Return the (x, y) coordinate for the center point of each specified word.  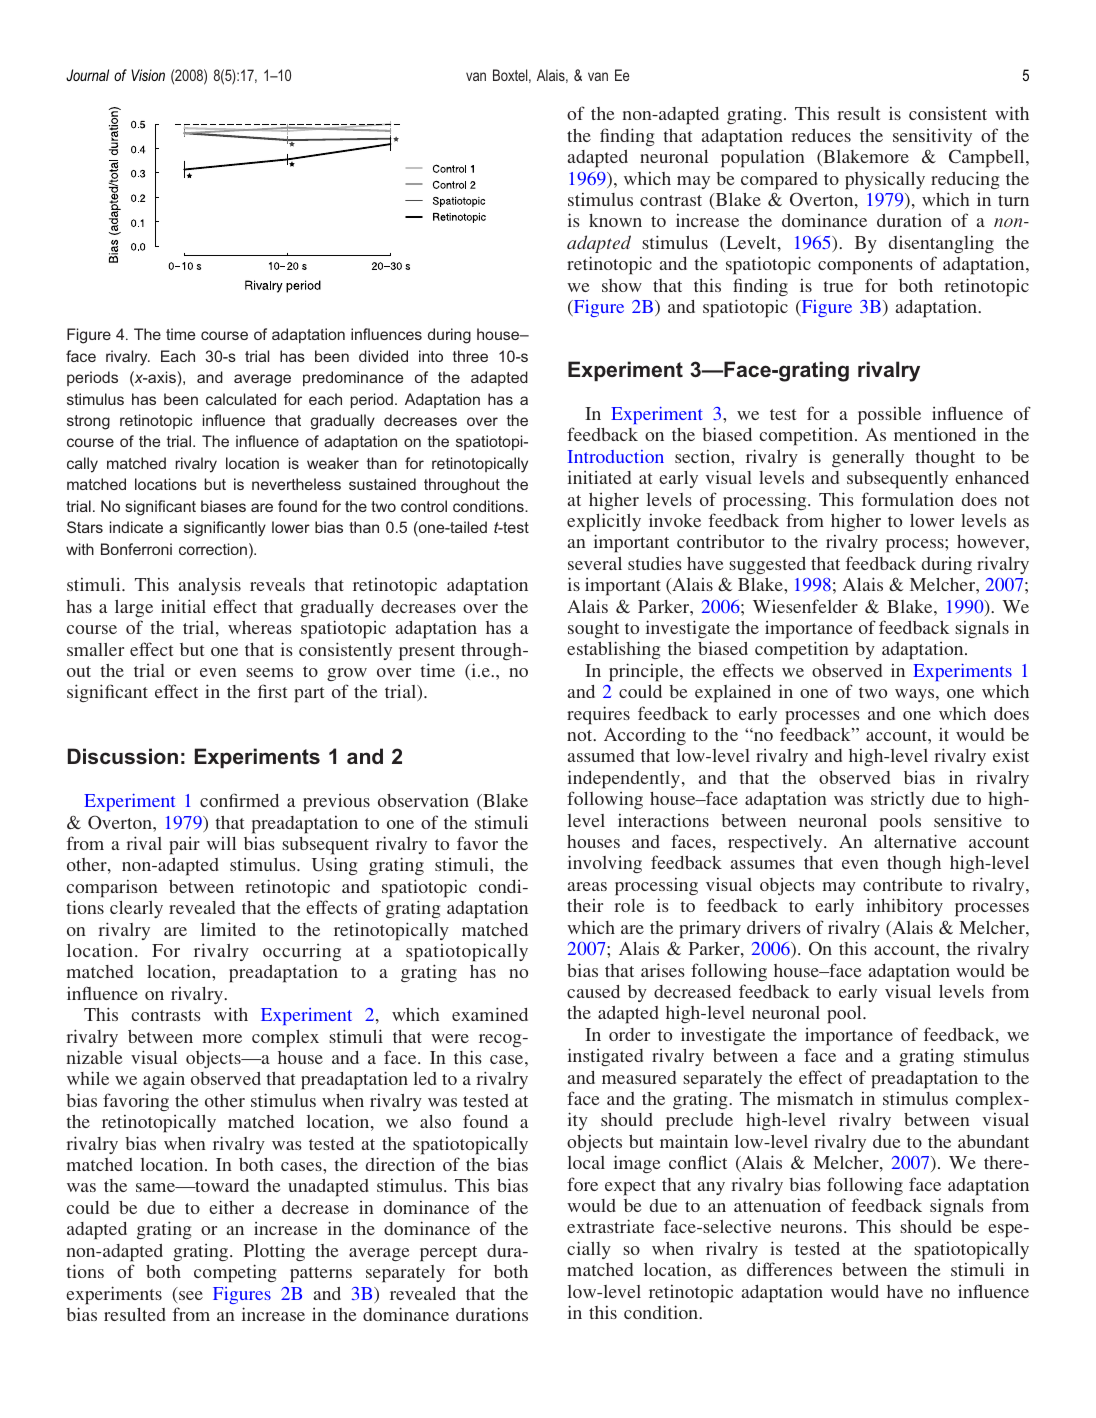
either (231, 1207)
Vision (148, 75)
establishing (613, 650)
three (470, 356)
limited (228, 929)
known (615, 220)
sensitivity (932, 137)
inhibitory (904, 907)
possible (889, 416)
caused (593, 991)
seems (269, 672)
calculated (241, 399)
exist (1011, 755)
